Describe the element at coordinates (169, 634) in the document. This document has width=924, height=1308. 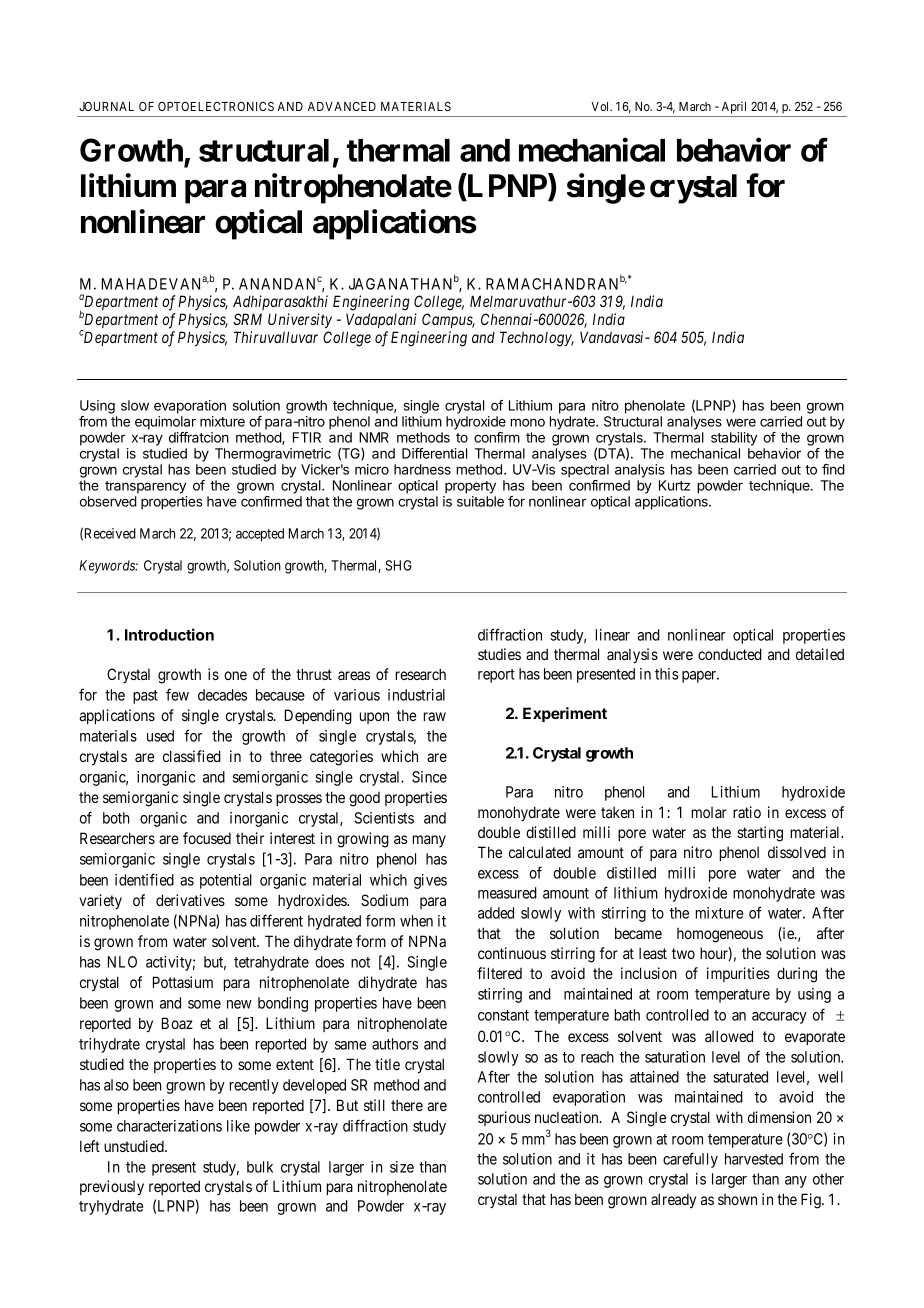
I see `Introduction` at that location.
